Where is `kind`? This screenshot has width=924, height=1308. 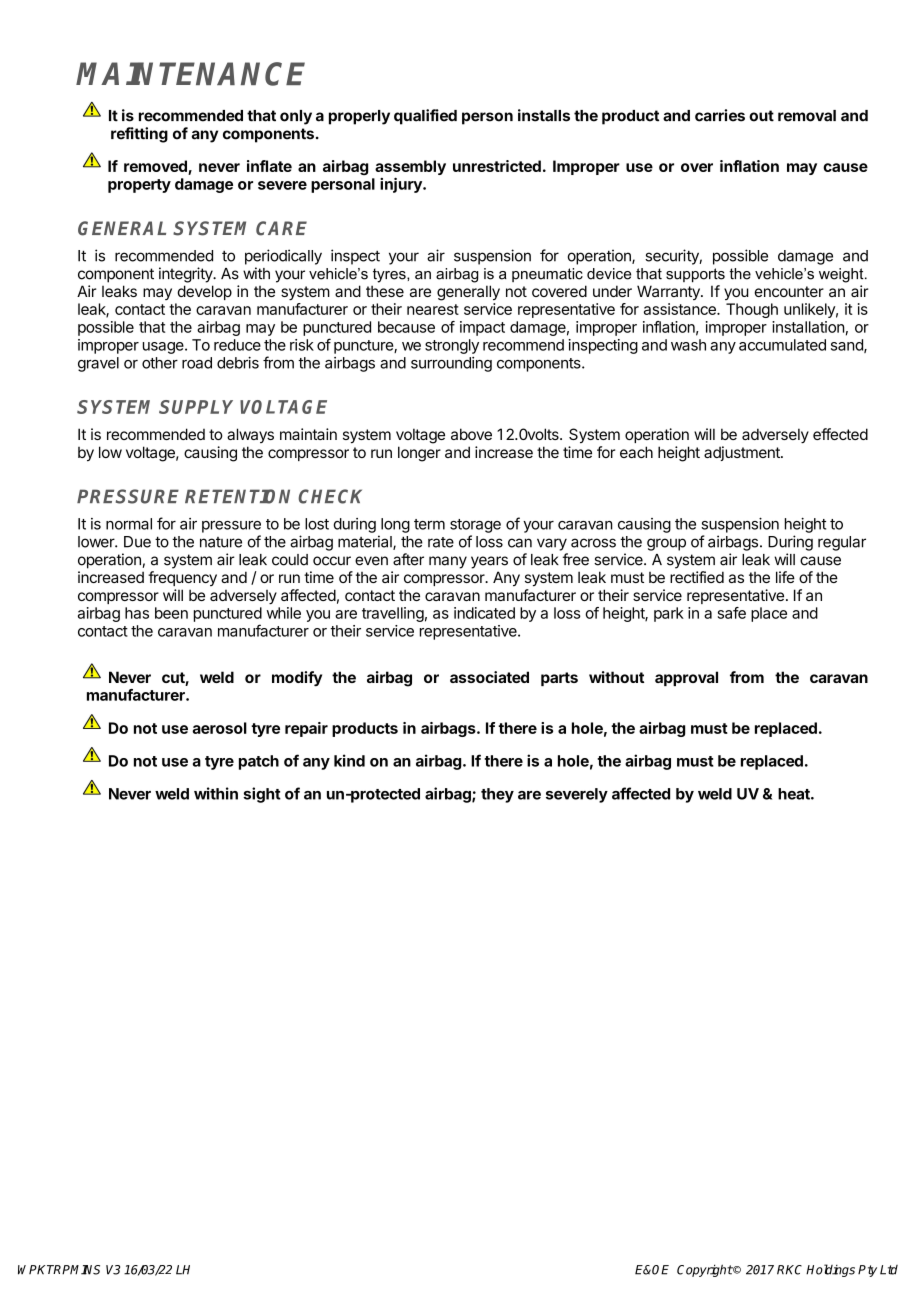 kind is located at coordinates (349, 760).
